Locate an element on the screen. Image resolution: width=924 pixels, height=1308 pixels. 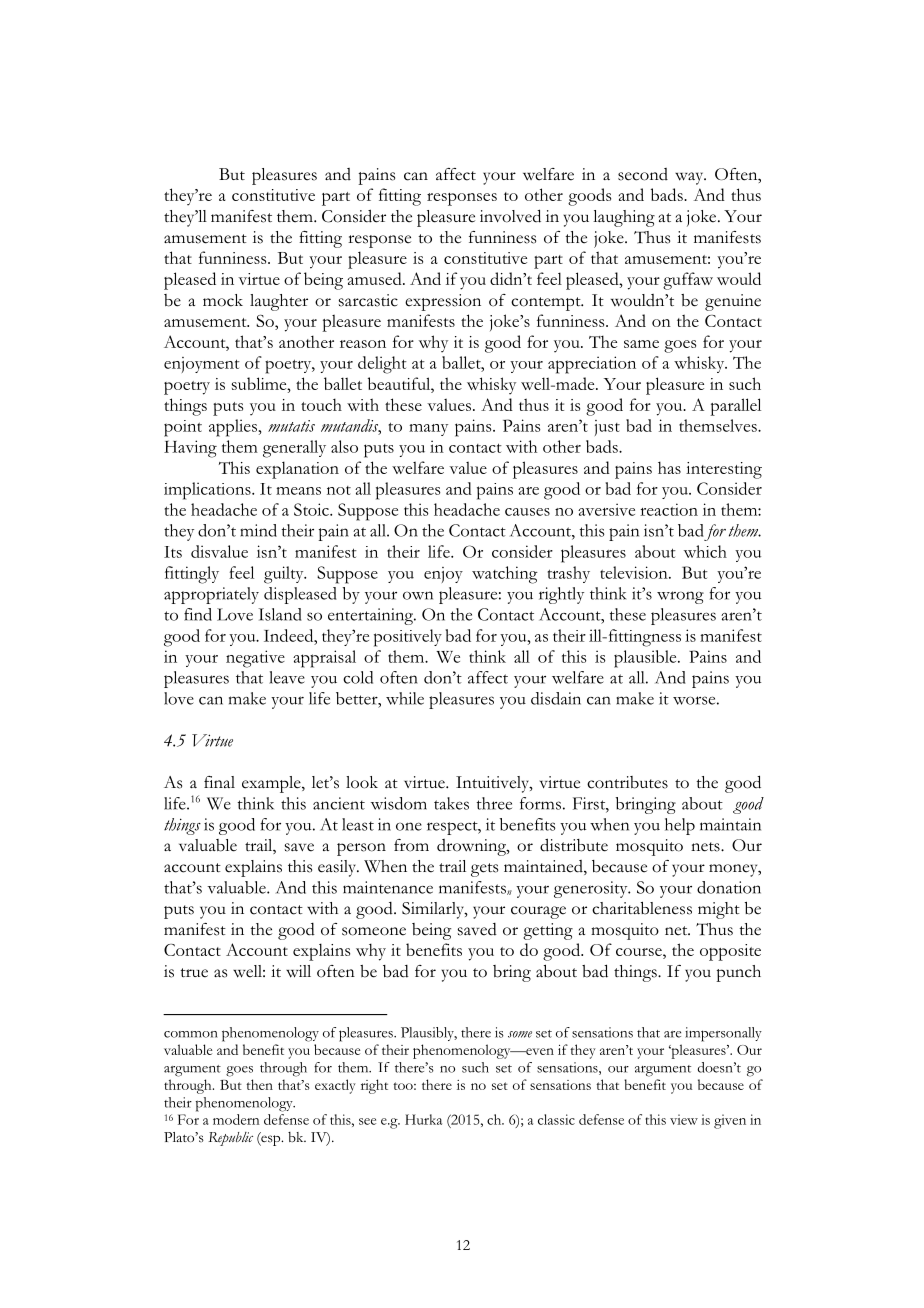
way is located at coordinates (690, 178).
